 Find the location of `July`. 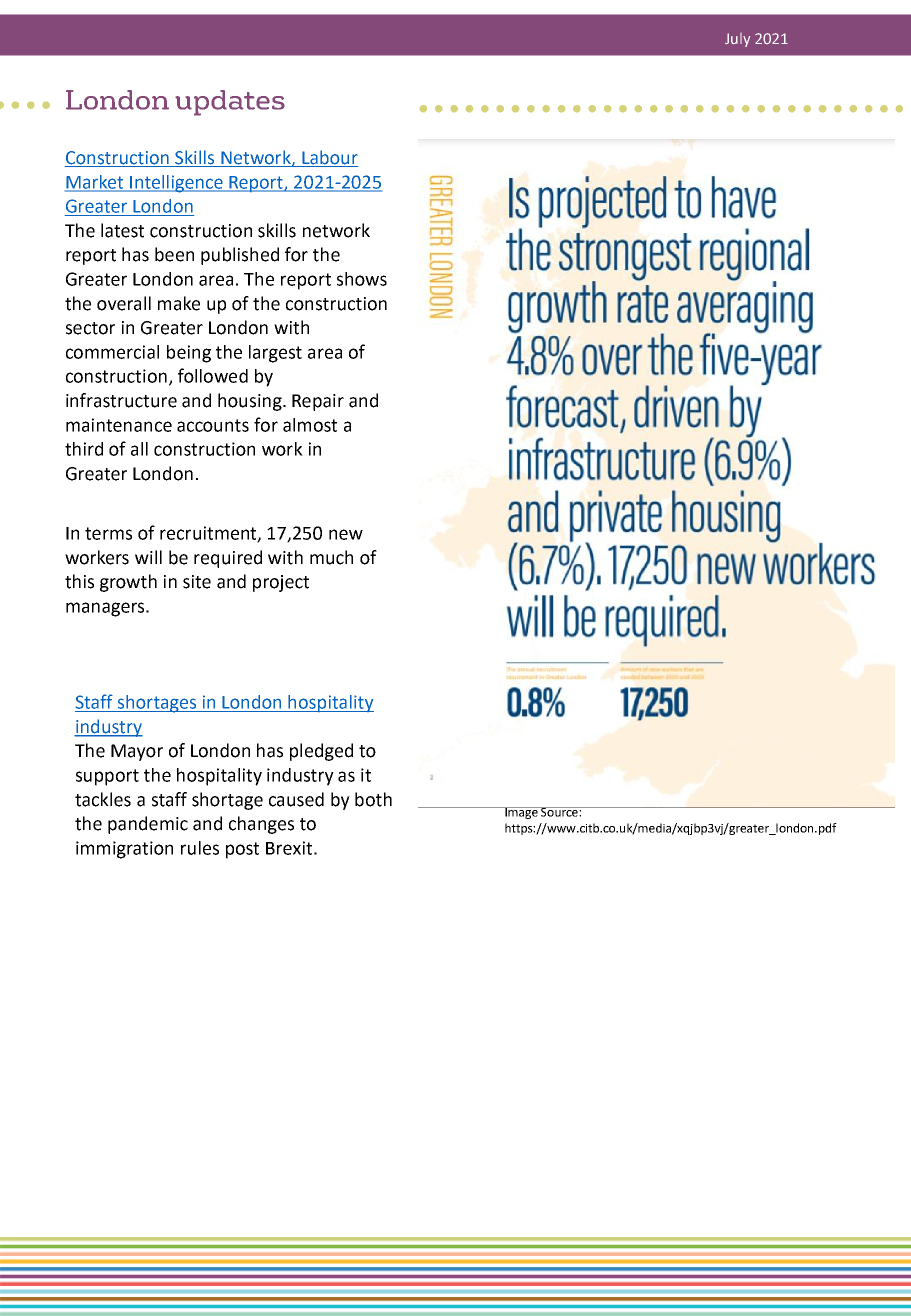

July is located at coordinates (737, 40).
